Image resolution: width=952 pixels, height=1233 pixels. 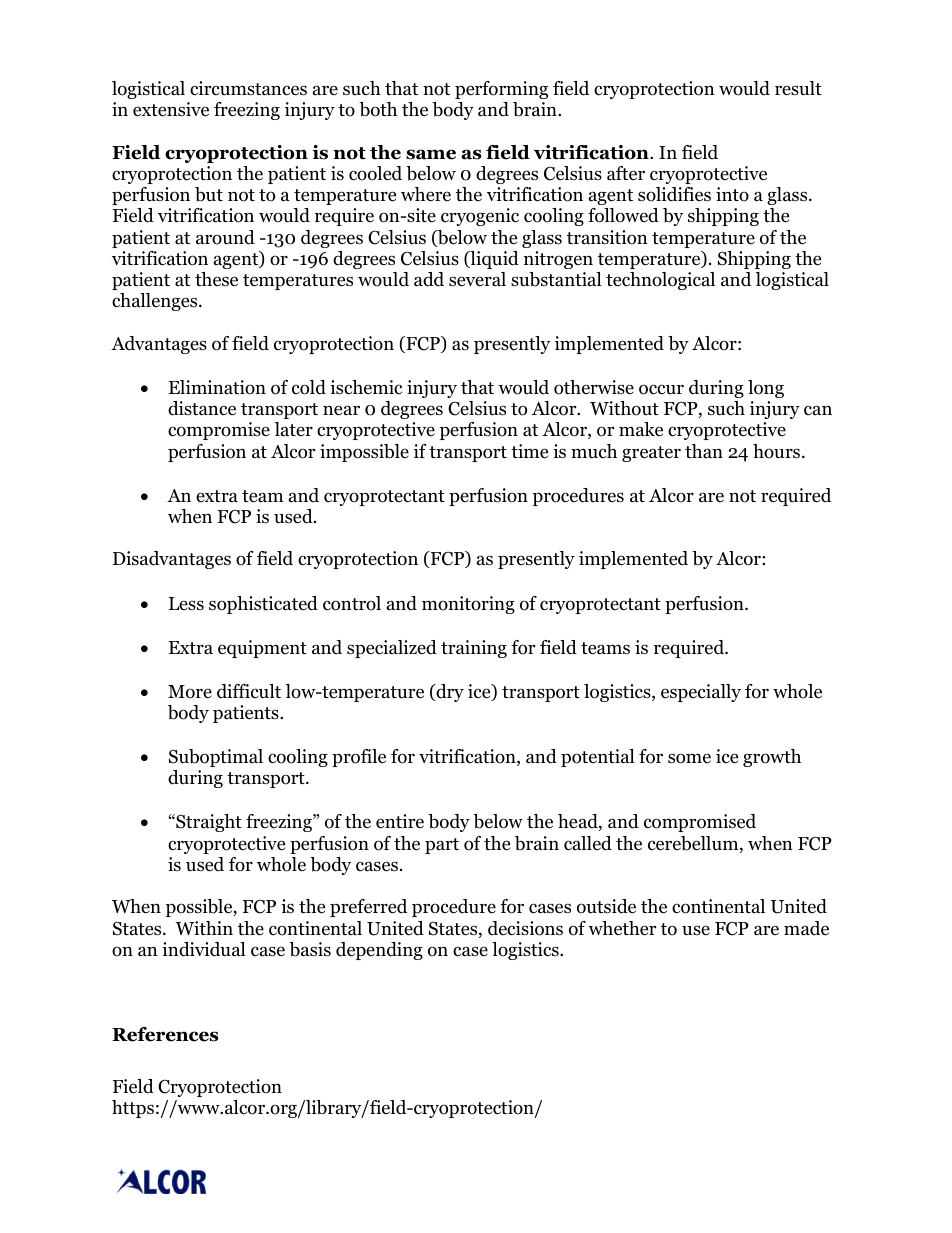 What do you see at coordinates (263, 605) in the page?
I see `sophisticated` at bounding box center [263, 605].
